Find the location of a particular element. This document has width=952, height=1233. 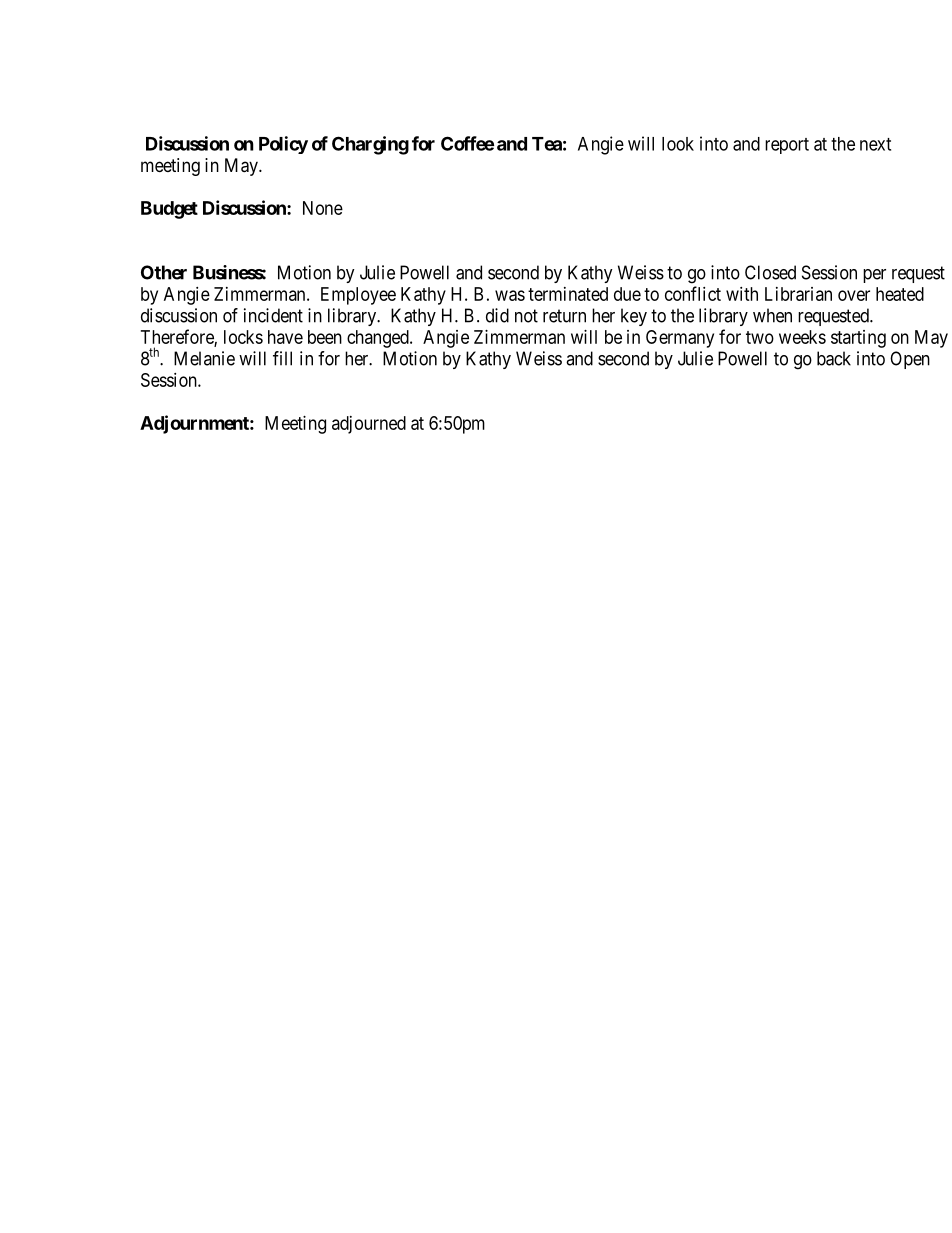

look is located at coordinates (678, 144).
